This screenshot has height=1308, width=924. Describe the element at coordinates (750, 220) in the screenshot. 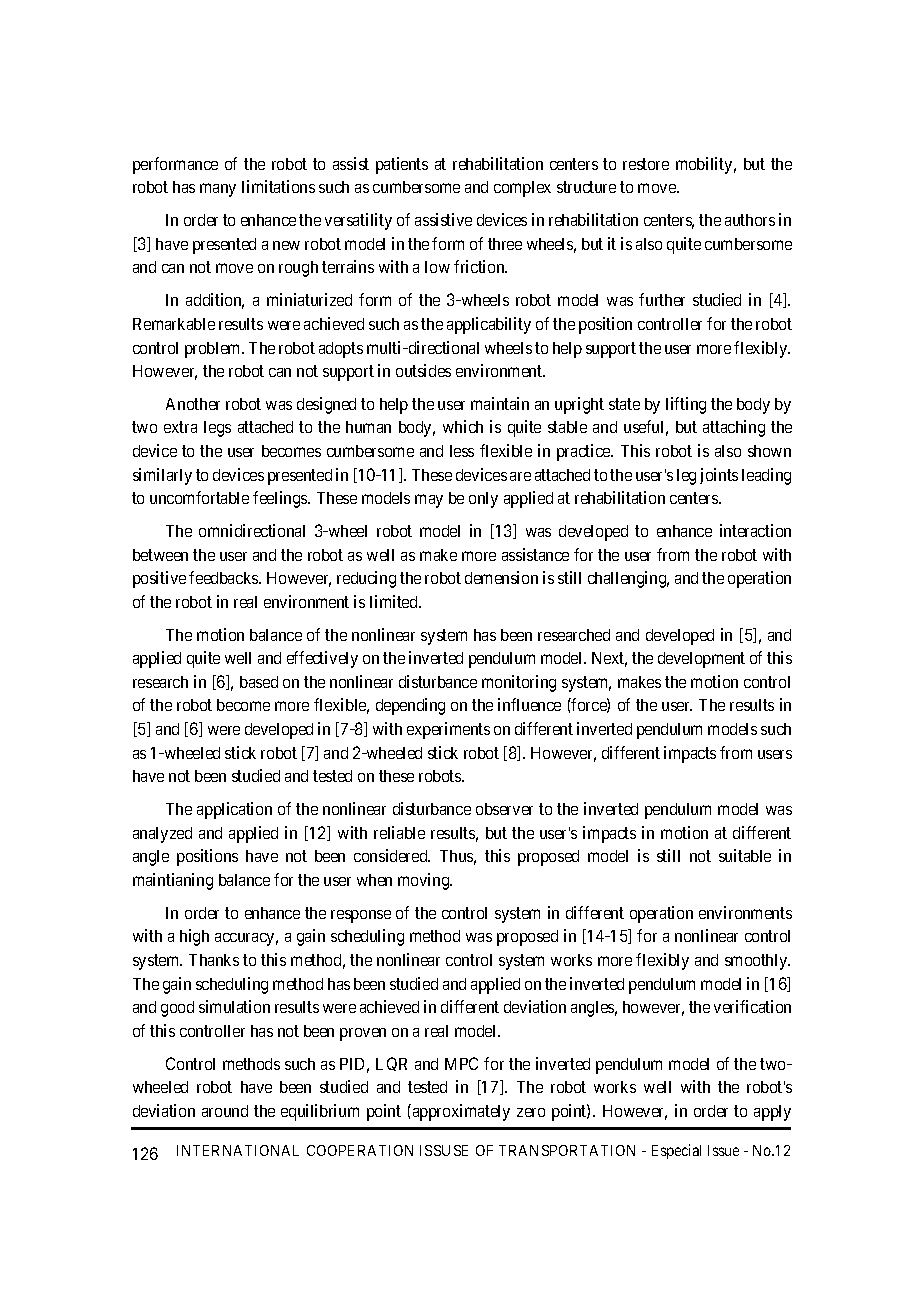

I see `authors` at that location.
